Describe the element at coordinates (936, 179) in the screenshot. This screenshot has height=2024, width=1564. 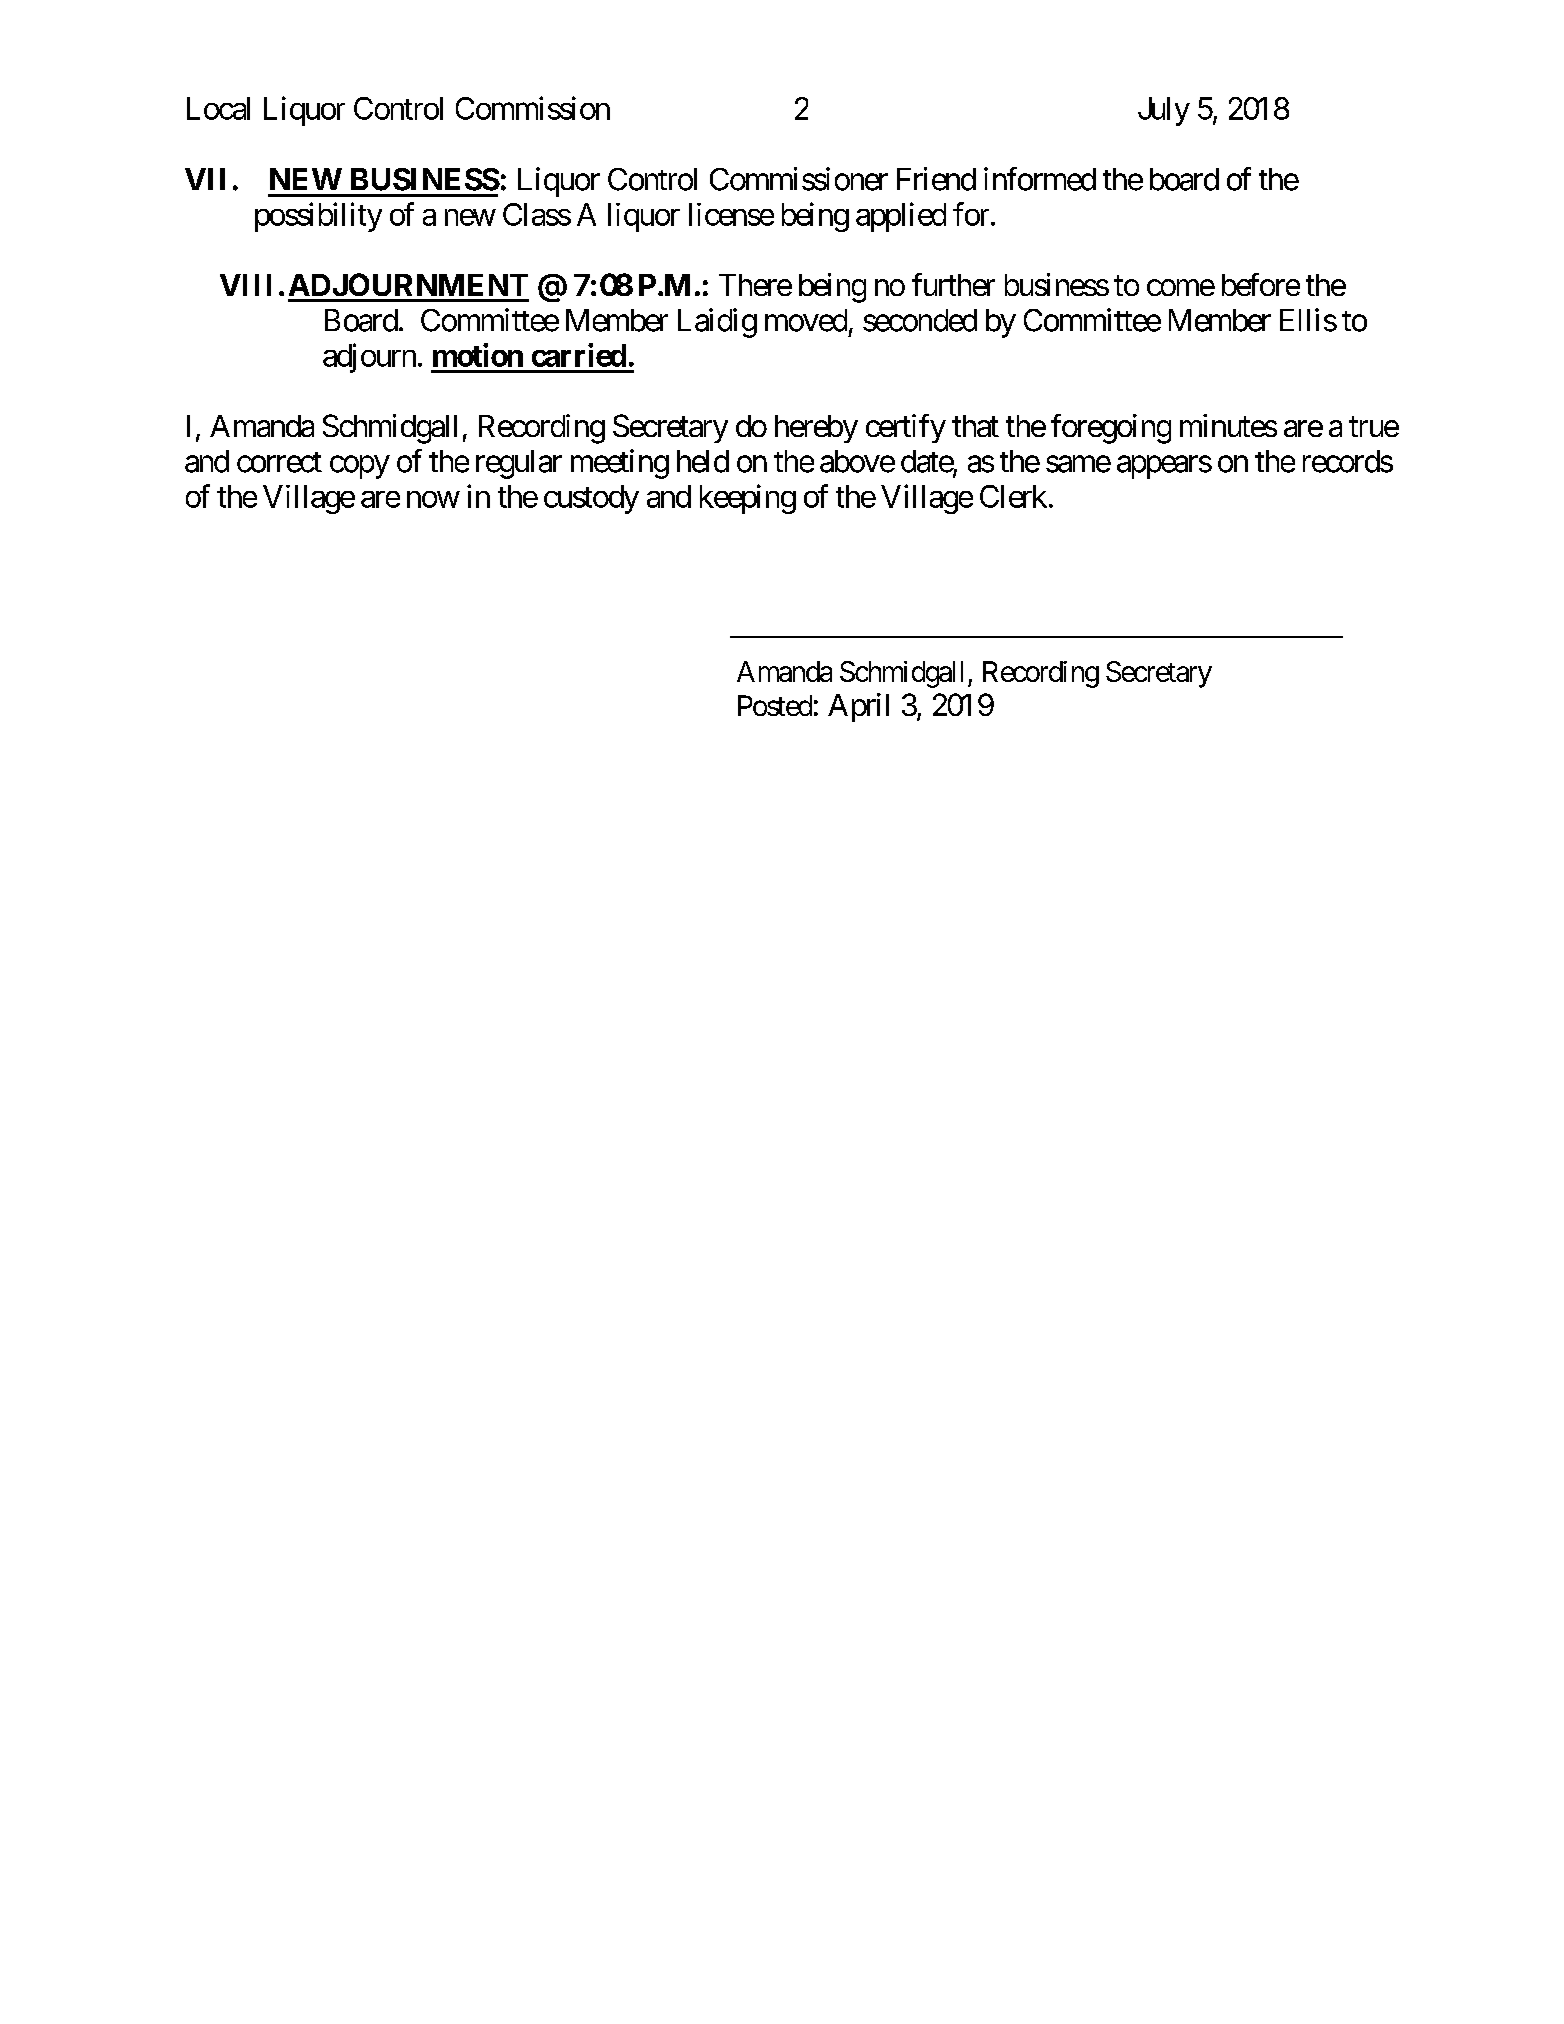
I see `Friend` at that location.
